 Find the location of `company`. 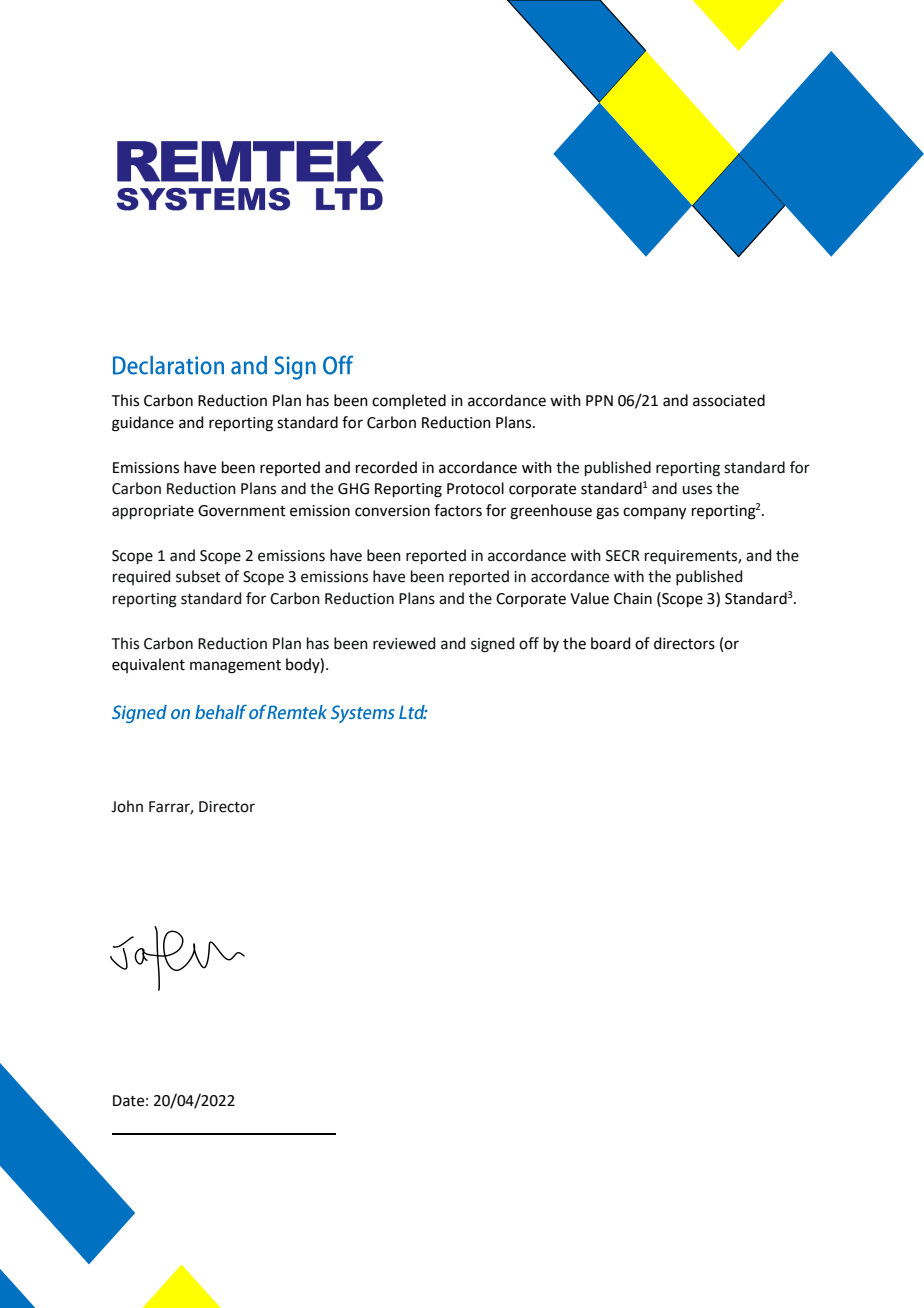

company is located at coordinates (654, 513).
